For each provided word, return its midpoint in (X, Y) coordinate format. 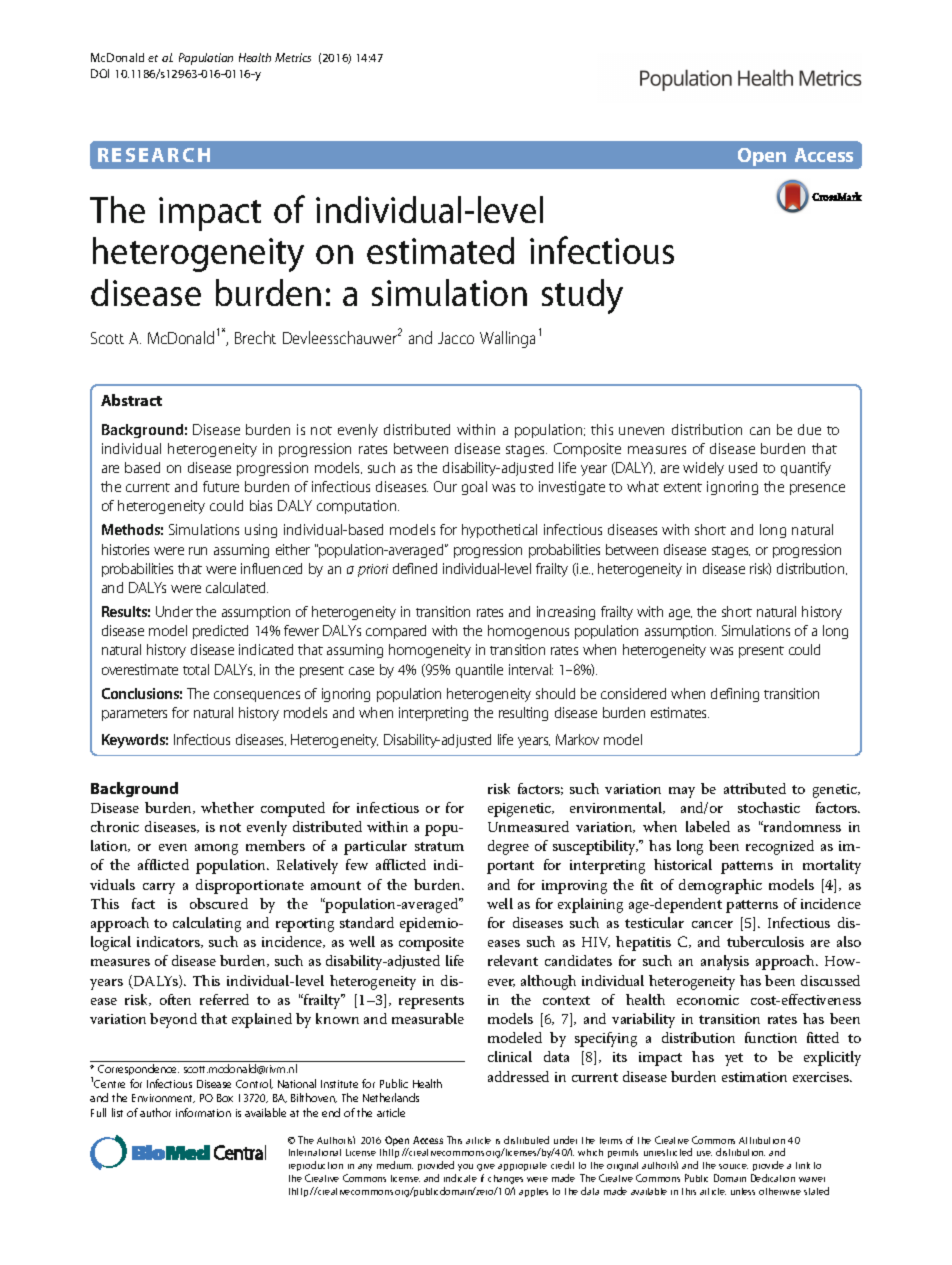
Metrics (293, 57)
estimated (440, 250)
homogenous (528, 632)
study (582, 296)
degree (508, 847)
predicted (220, 632)
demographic (720, 886)
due (809, 429)
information (203, 1112)
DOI (100, 73)
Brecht (255, 337)
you (465, 1167)
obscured (219, 903)
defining (735, 695)
